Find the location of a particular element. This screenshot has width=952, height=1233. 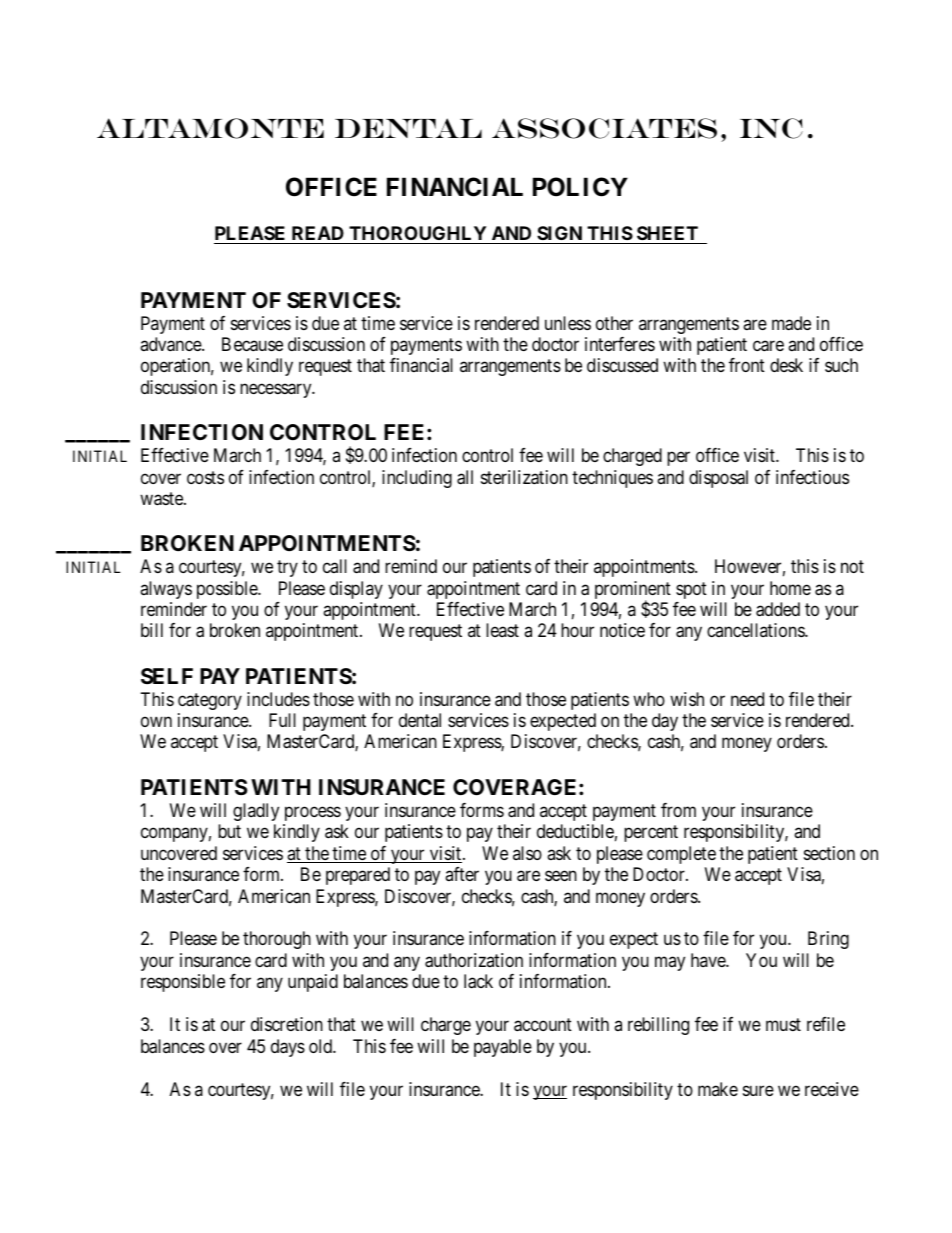

days is located at coordinates (288, 1048).
